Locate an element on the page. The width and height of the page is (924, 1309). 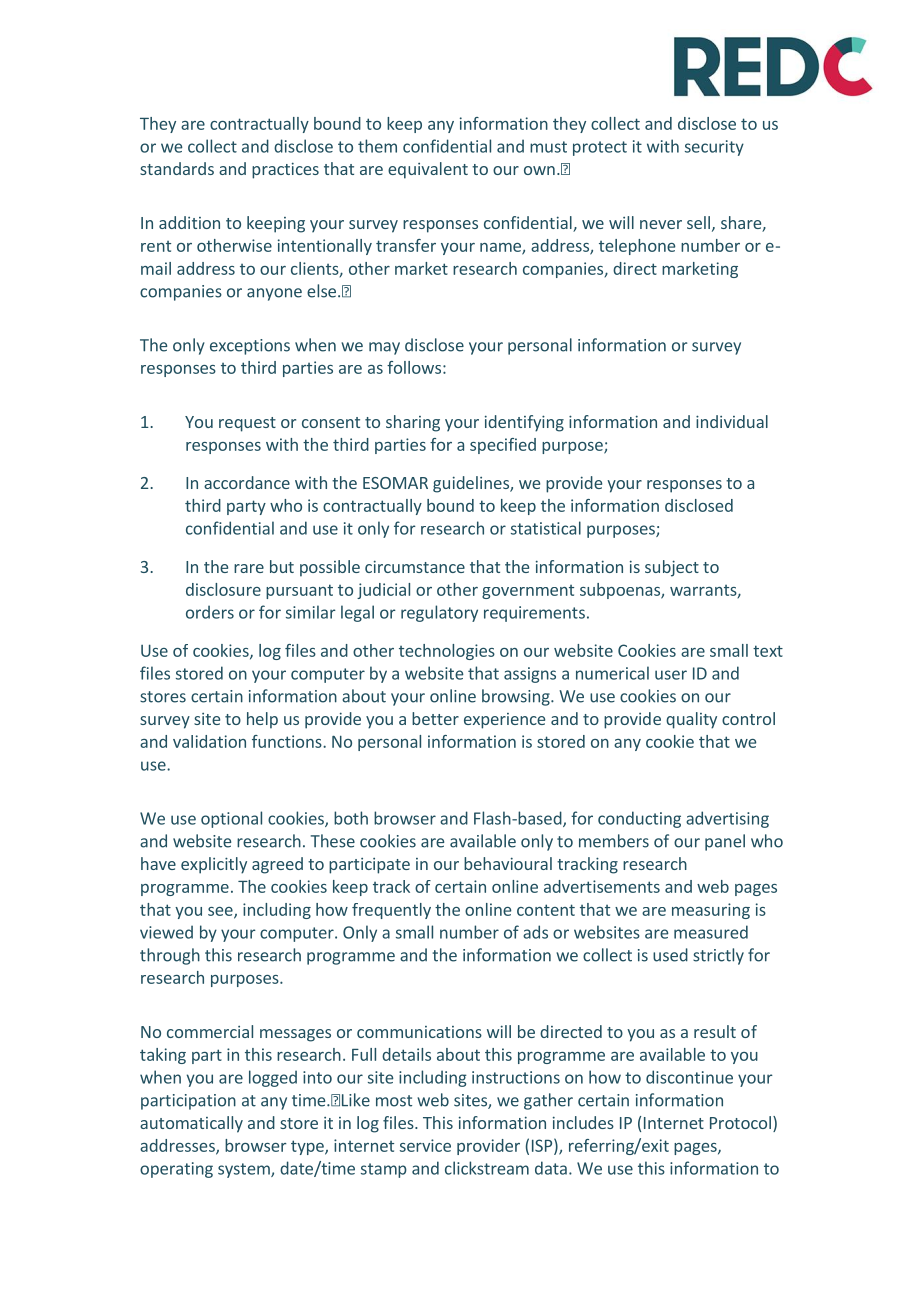
standards is located at coordinates (177, 168).
